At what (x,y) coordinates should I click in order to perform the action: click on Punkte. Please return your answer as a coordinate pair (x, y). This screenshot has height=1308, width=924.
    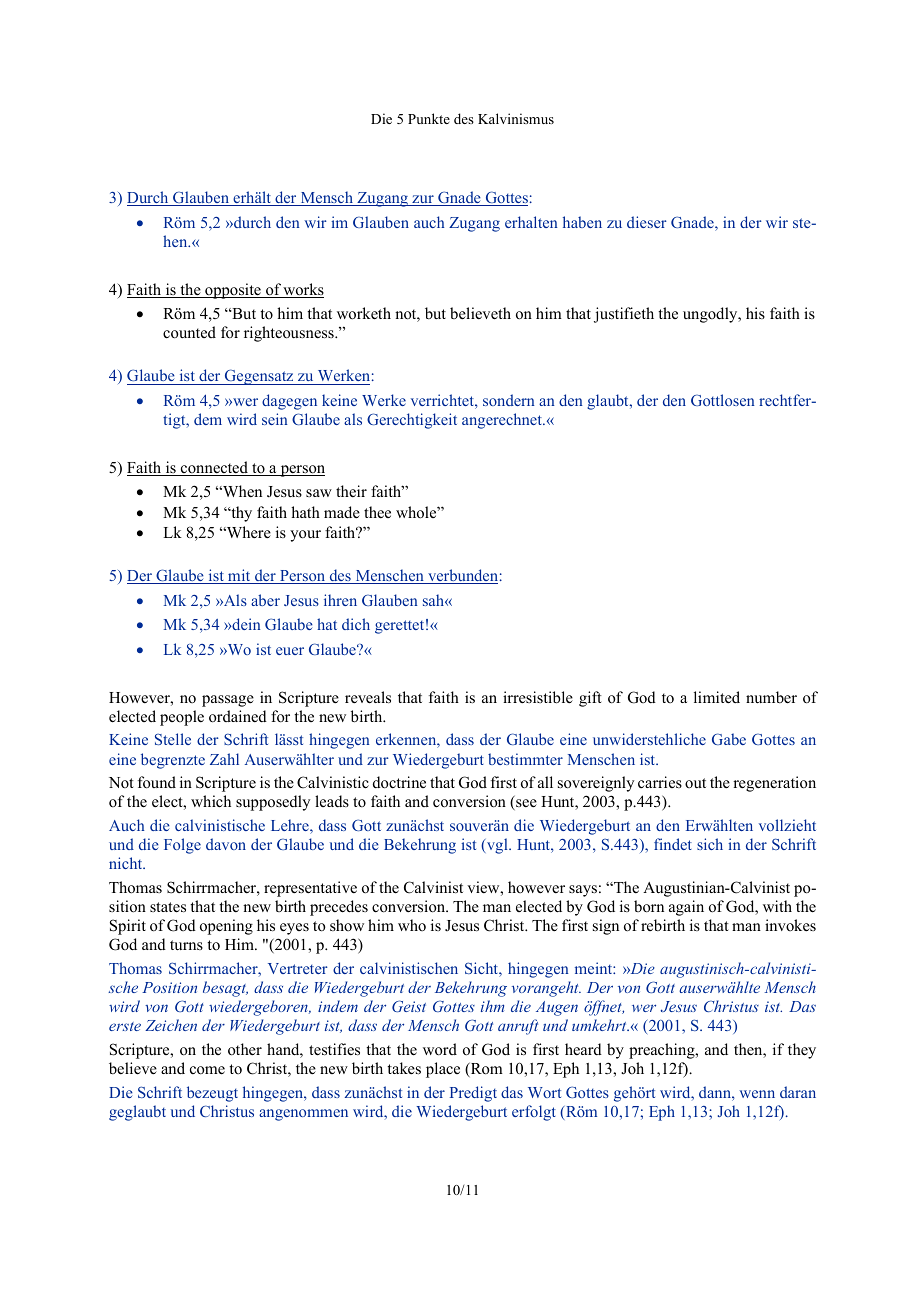
    Looking at the image, I should click on (429, 118).
